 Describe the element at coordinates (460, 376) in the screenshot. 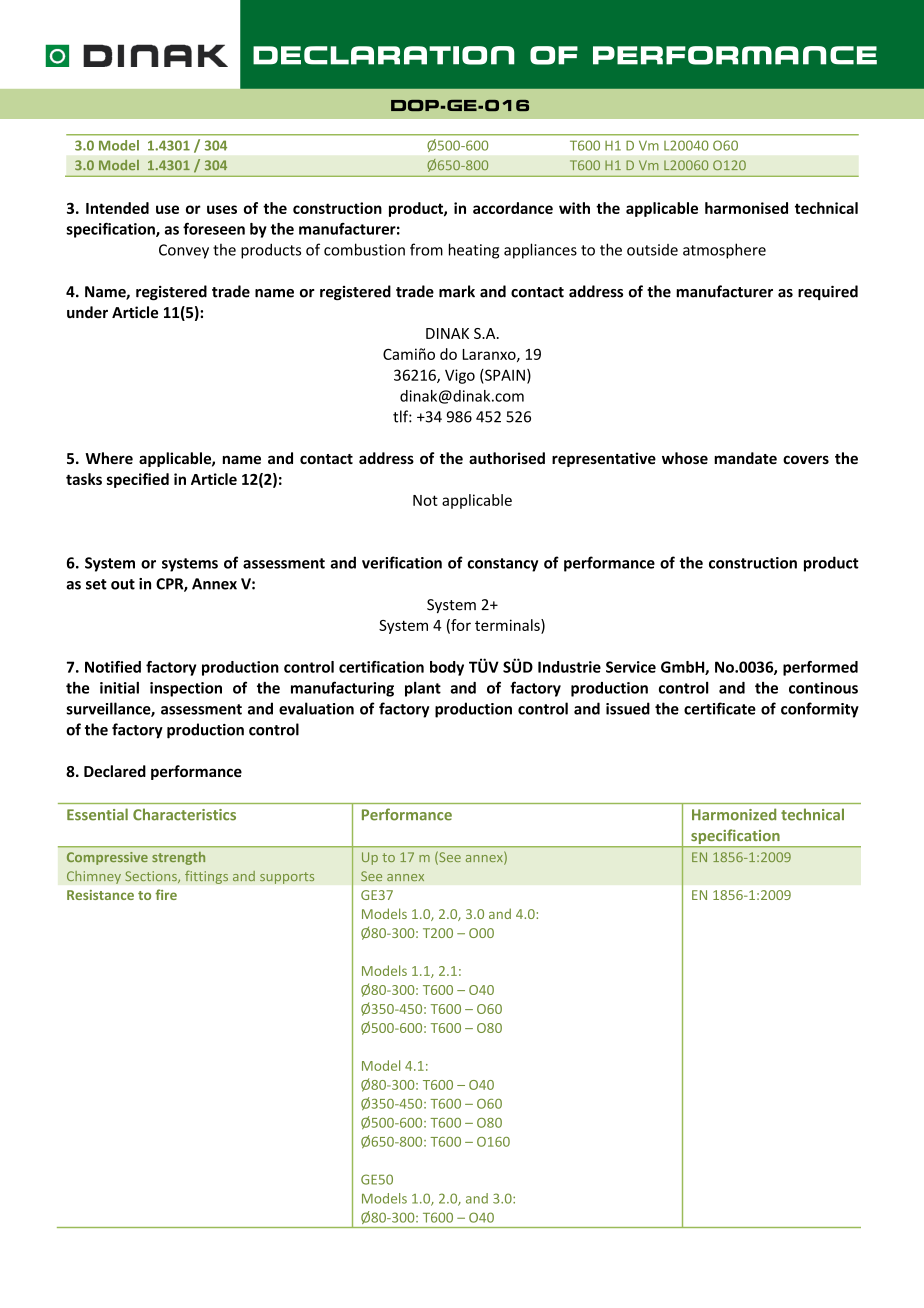

I see `Vigo` at that location.
